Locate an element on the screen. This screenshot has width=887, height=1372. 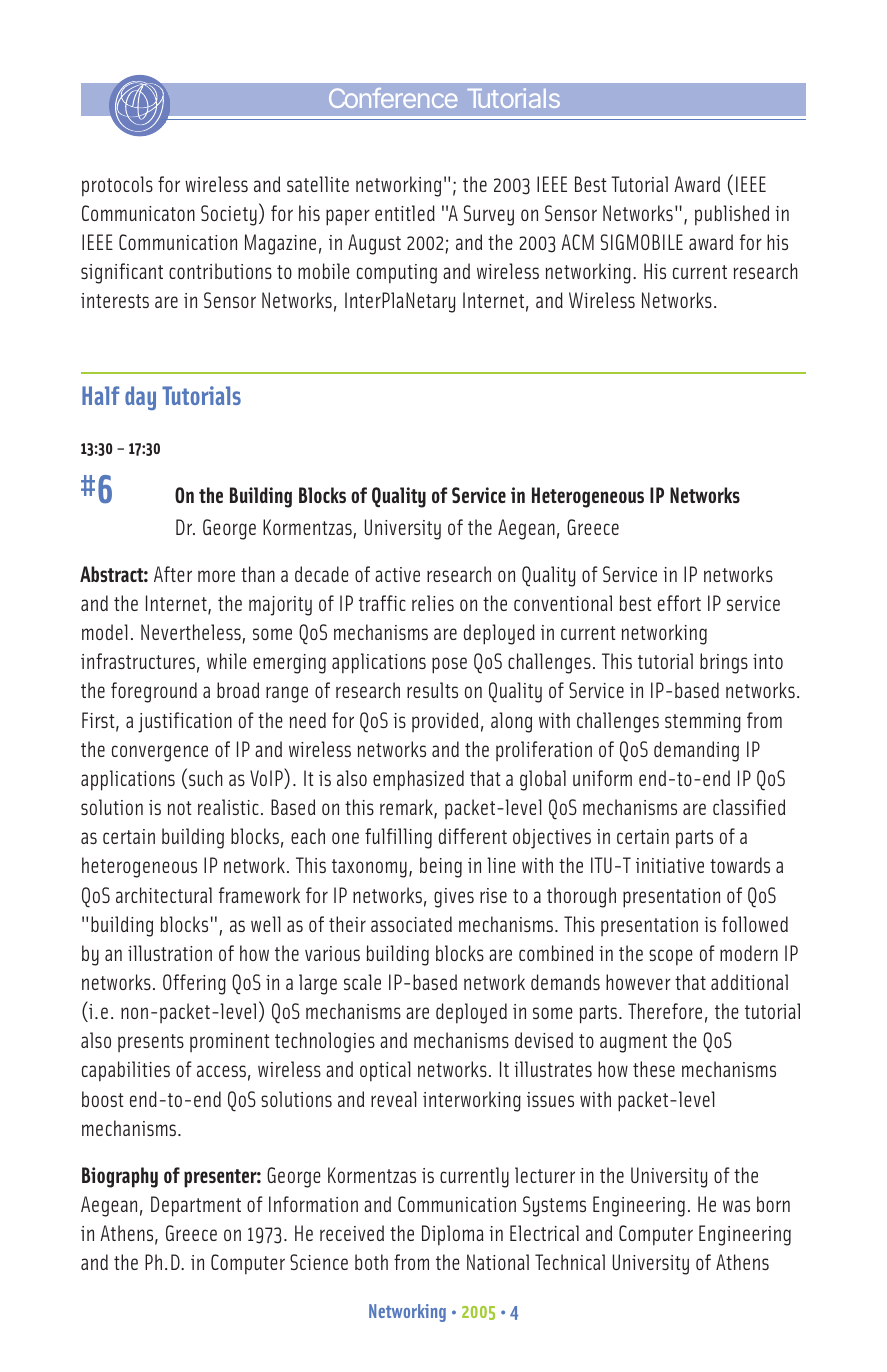
initiative is located at coordinates (670, 865).
